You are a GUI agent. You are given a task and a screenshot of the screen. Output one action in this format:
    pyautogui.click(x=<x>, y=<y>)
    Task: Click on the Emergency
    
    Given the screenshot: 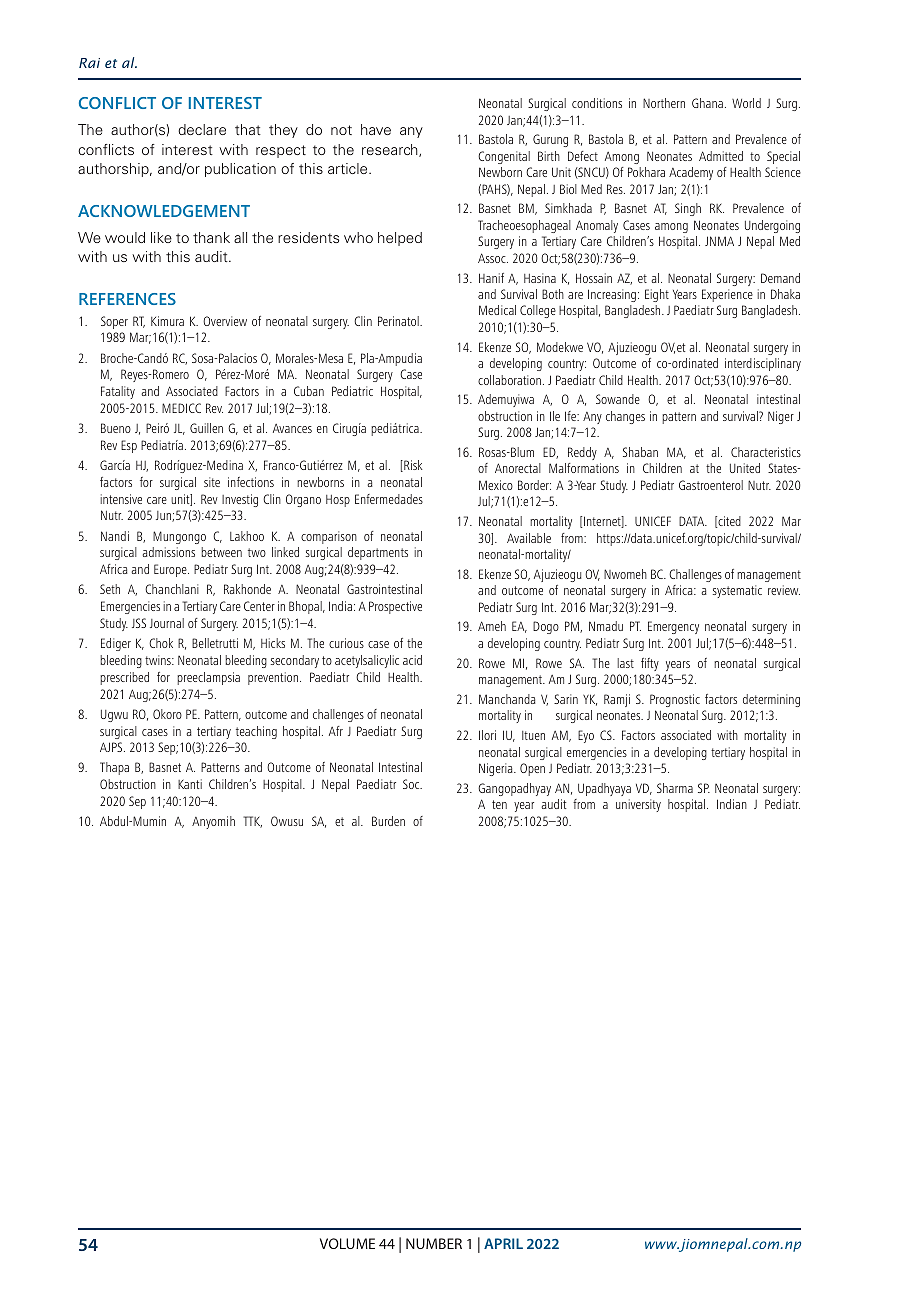 What is the action you would take?
    pyautogui.click(x=673, y=627)
